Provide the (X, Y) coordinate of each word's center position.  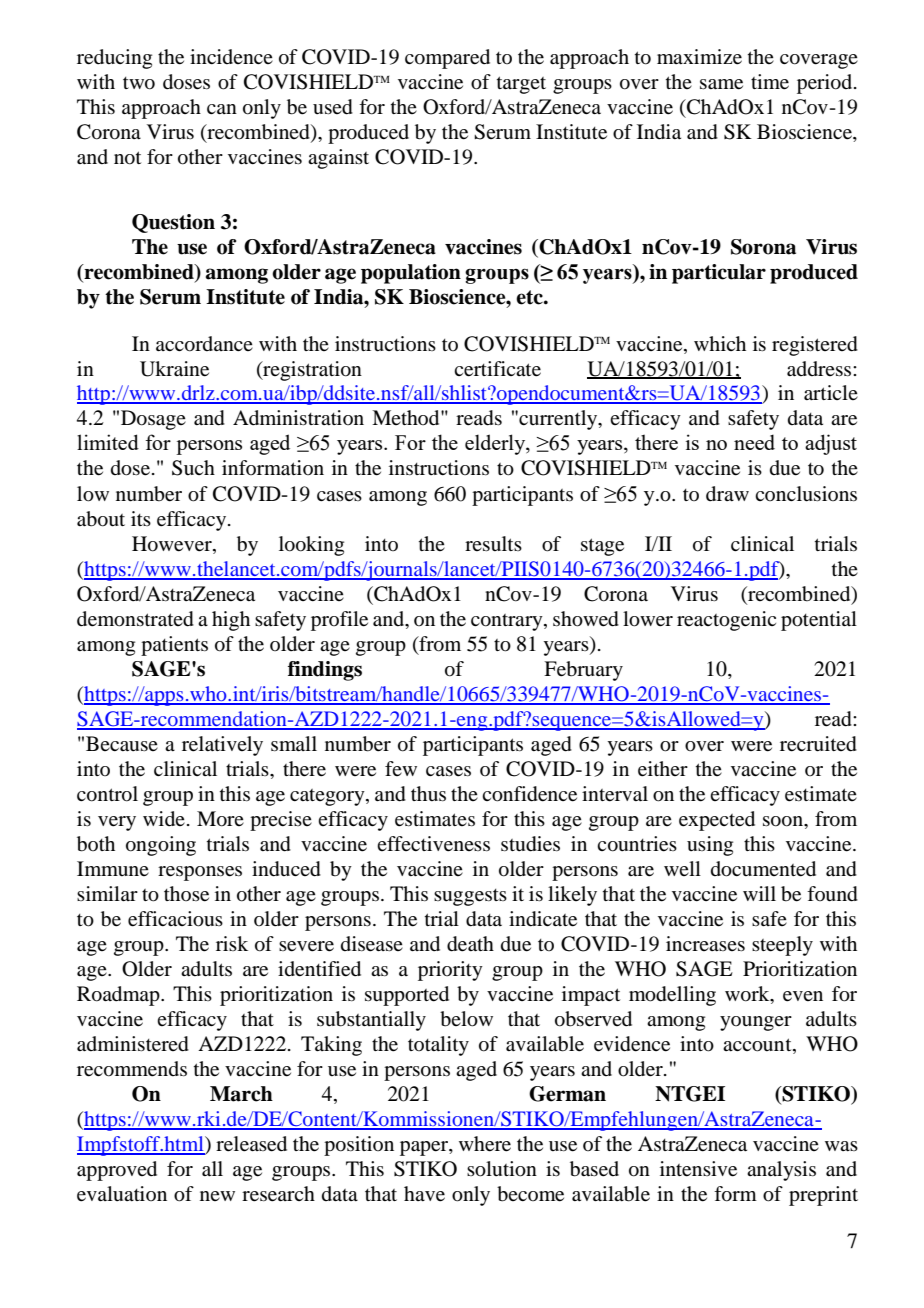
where (485, 1144)
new (217, 1196)
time (770, 82)
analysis (781, 1171)
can (222, 109)
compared (447, 59)
